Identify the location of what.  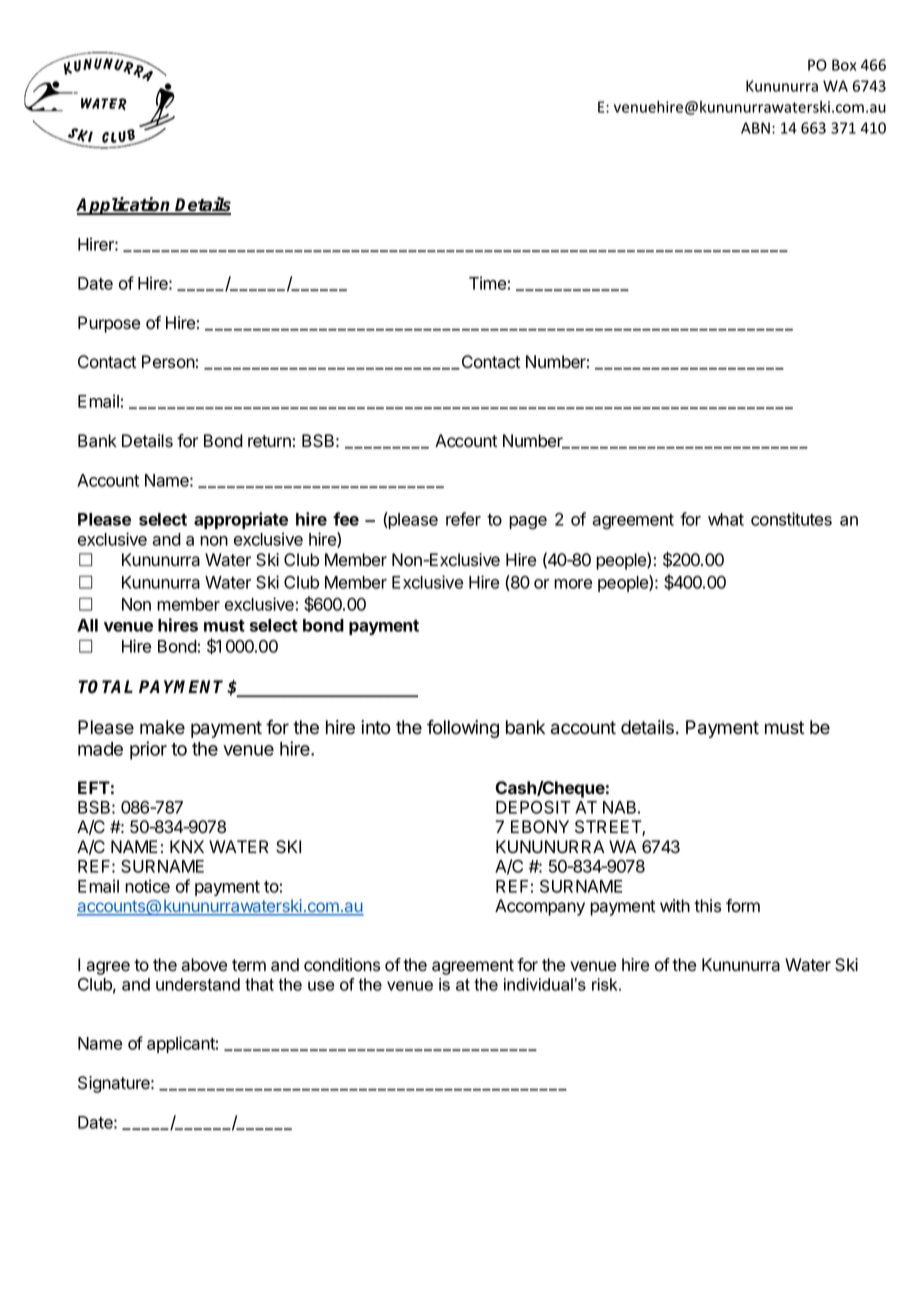
(726, 519).
